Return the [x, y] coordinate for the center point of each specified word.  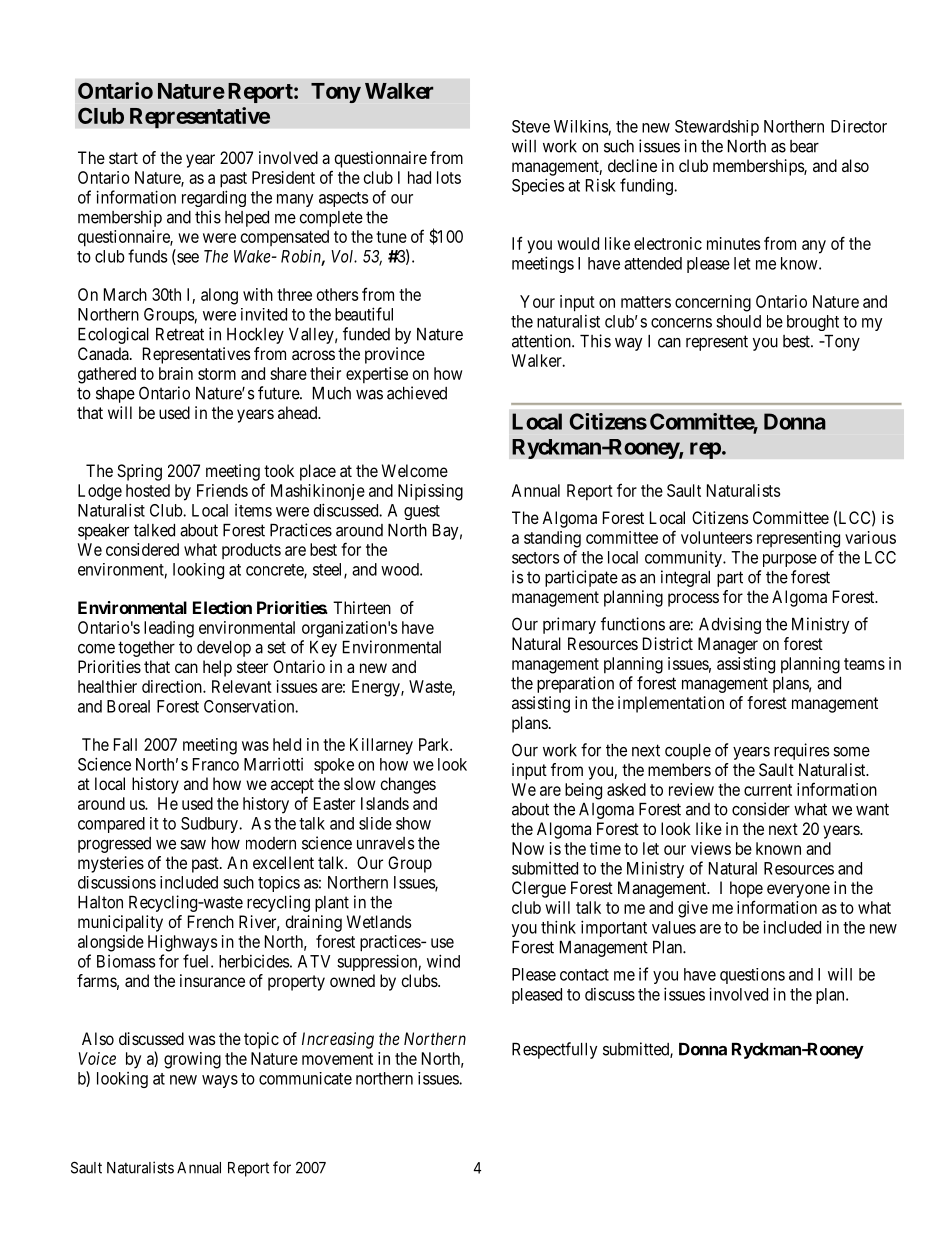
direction [173, 686]
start [123, 158]
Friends [222, 490]
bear [804, 146]
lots [449, 177]
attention [542, 341]
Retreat [180, 334]
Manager [728, 645]
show [413, 823]
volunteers [716, 537]
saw [193, 845]
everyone [798, 891]
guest [422, 512]
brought [813, 323]
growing [192, 1060]
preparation [575, 684]
